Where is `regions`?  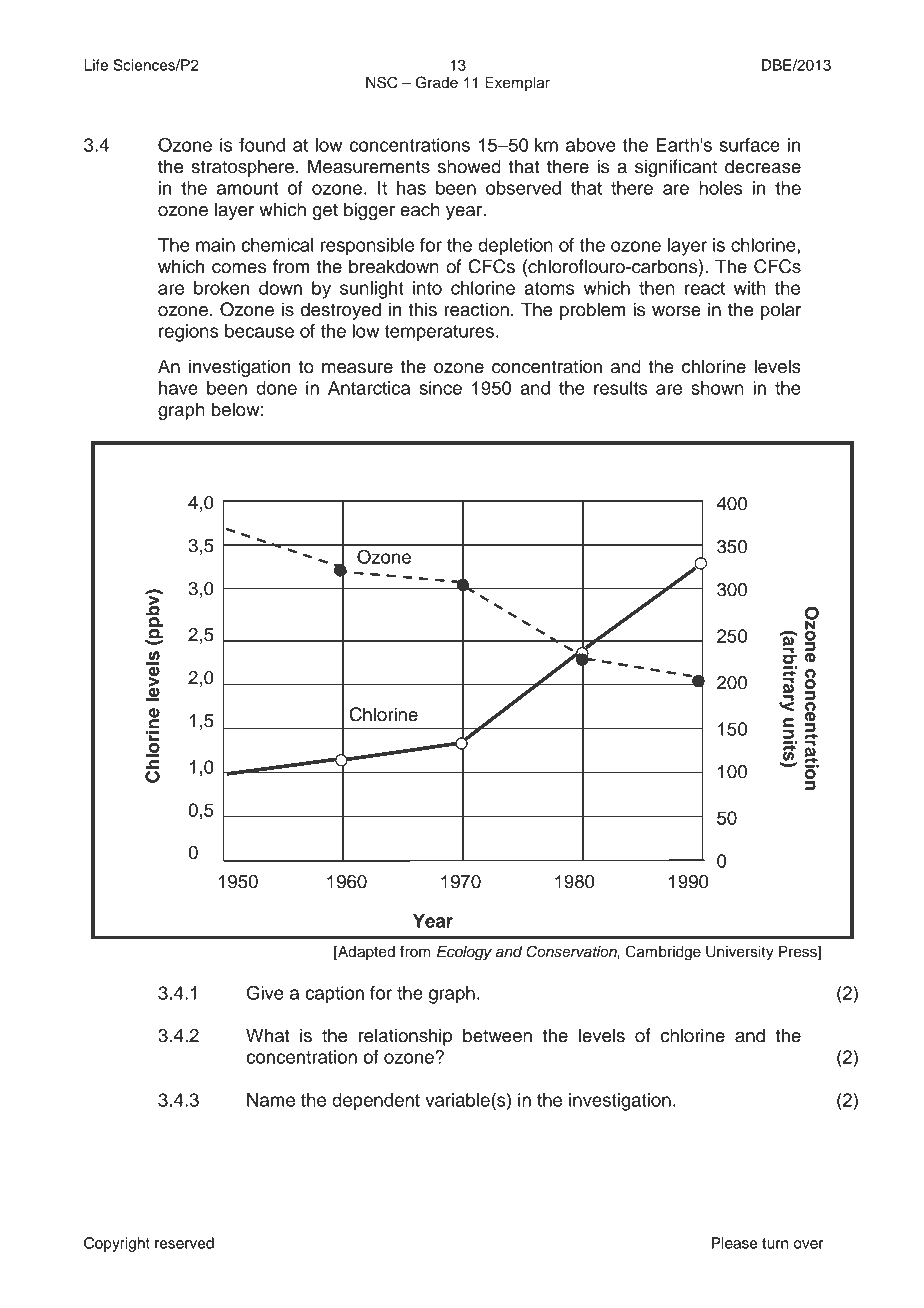
regions is located at coordinates (189, 333).
